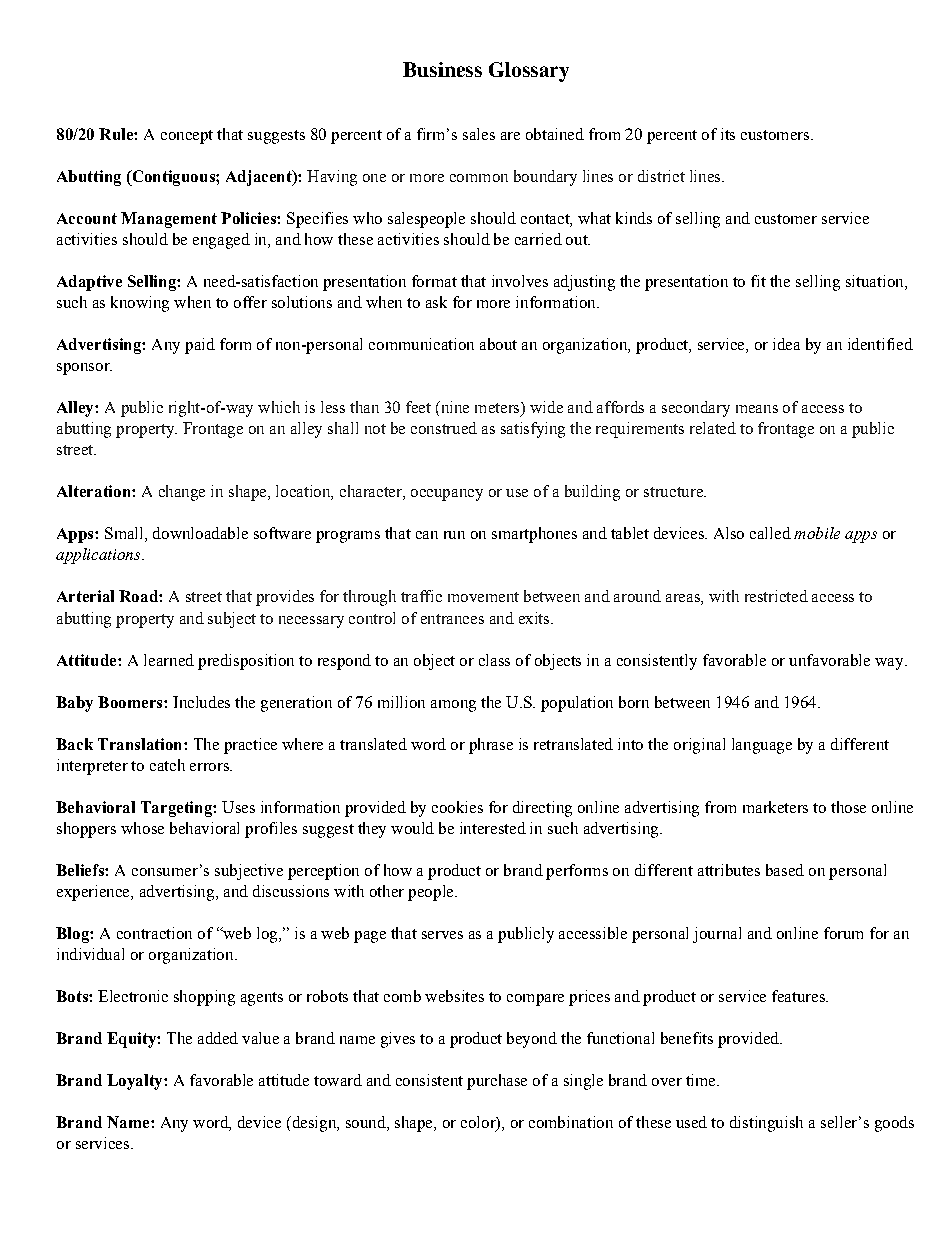  I want to click on purchase, so click(497, 1082).
